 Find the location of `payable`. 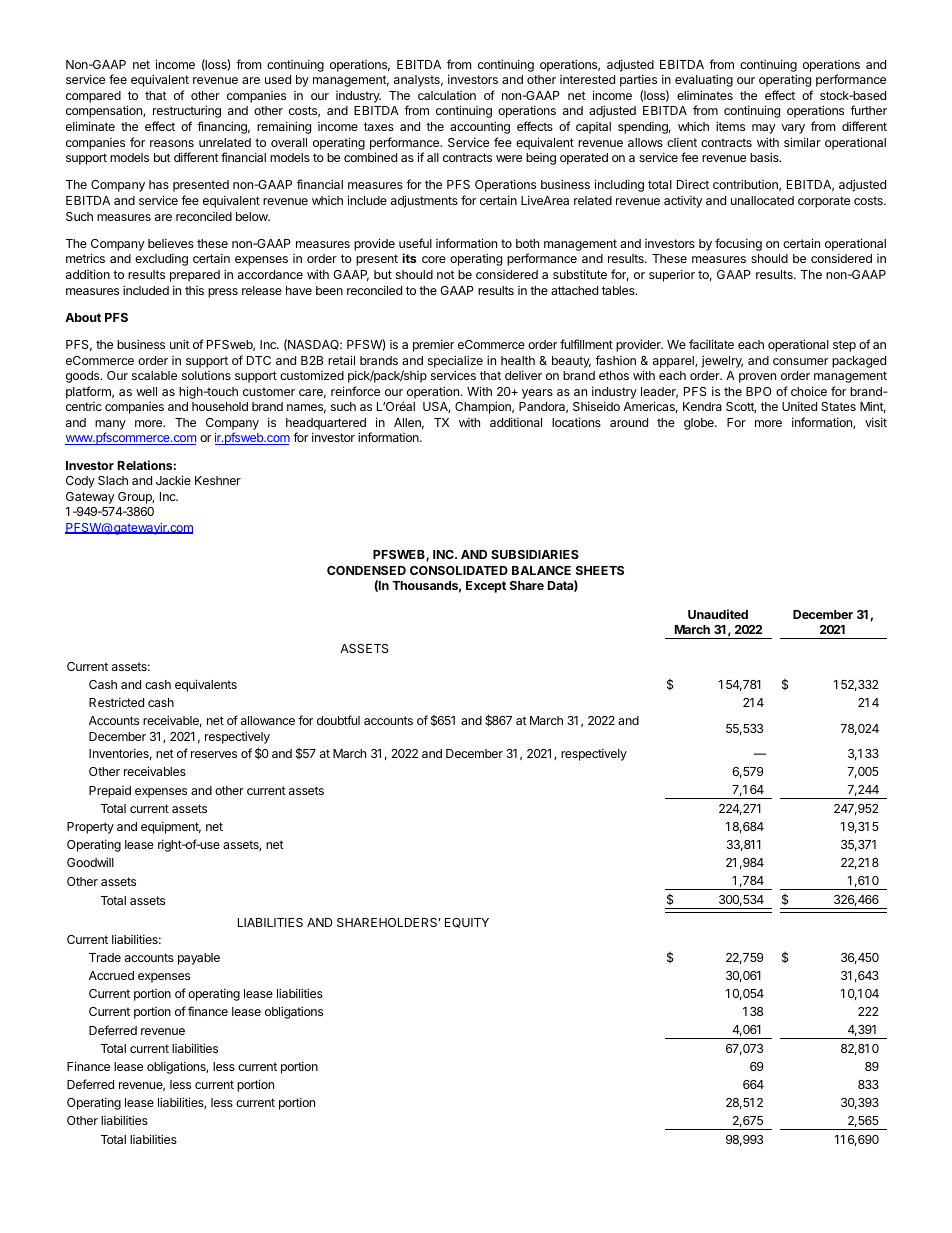

payable is located at coordinates (199, 959).
